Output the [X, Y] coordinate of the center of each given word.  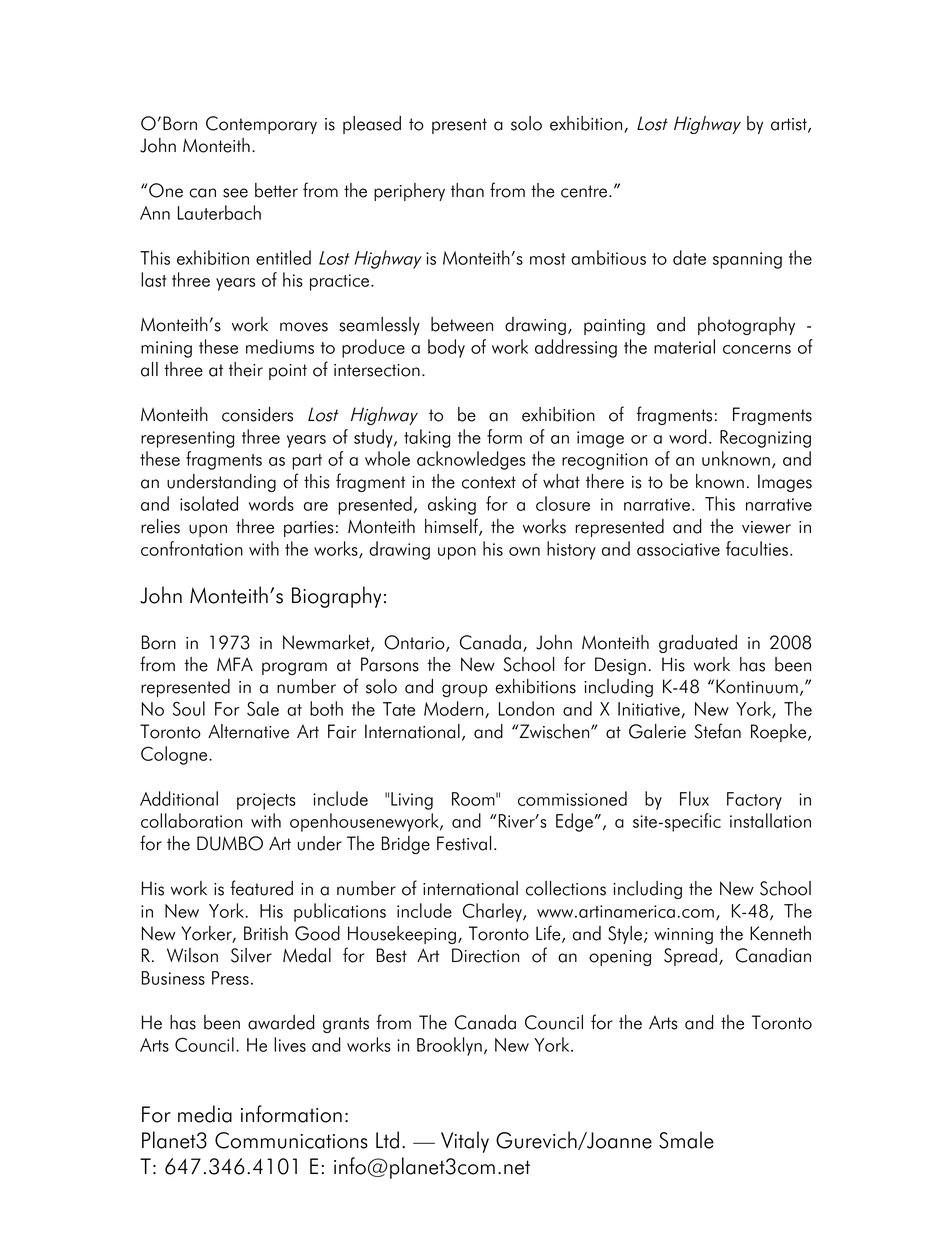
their [246, 369]
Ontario [415, 643]
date [689, 257]
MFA [235, 664]
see [235, 193]
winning [683, 936]
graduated [698, 644]
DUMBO [230, 843]
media [205, 1114]
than [467, 190]
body [446, 348]
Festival [464, 843]
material [684, 346]
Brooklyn [449, 1046]
